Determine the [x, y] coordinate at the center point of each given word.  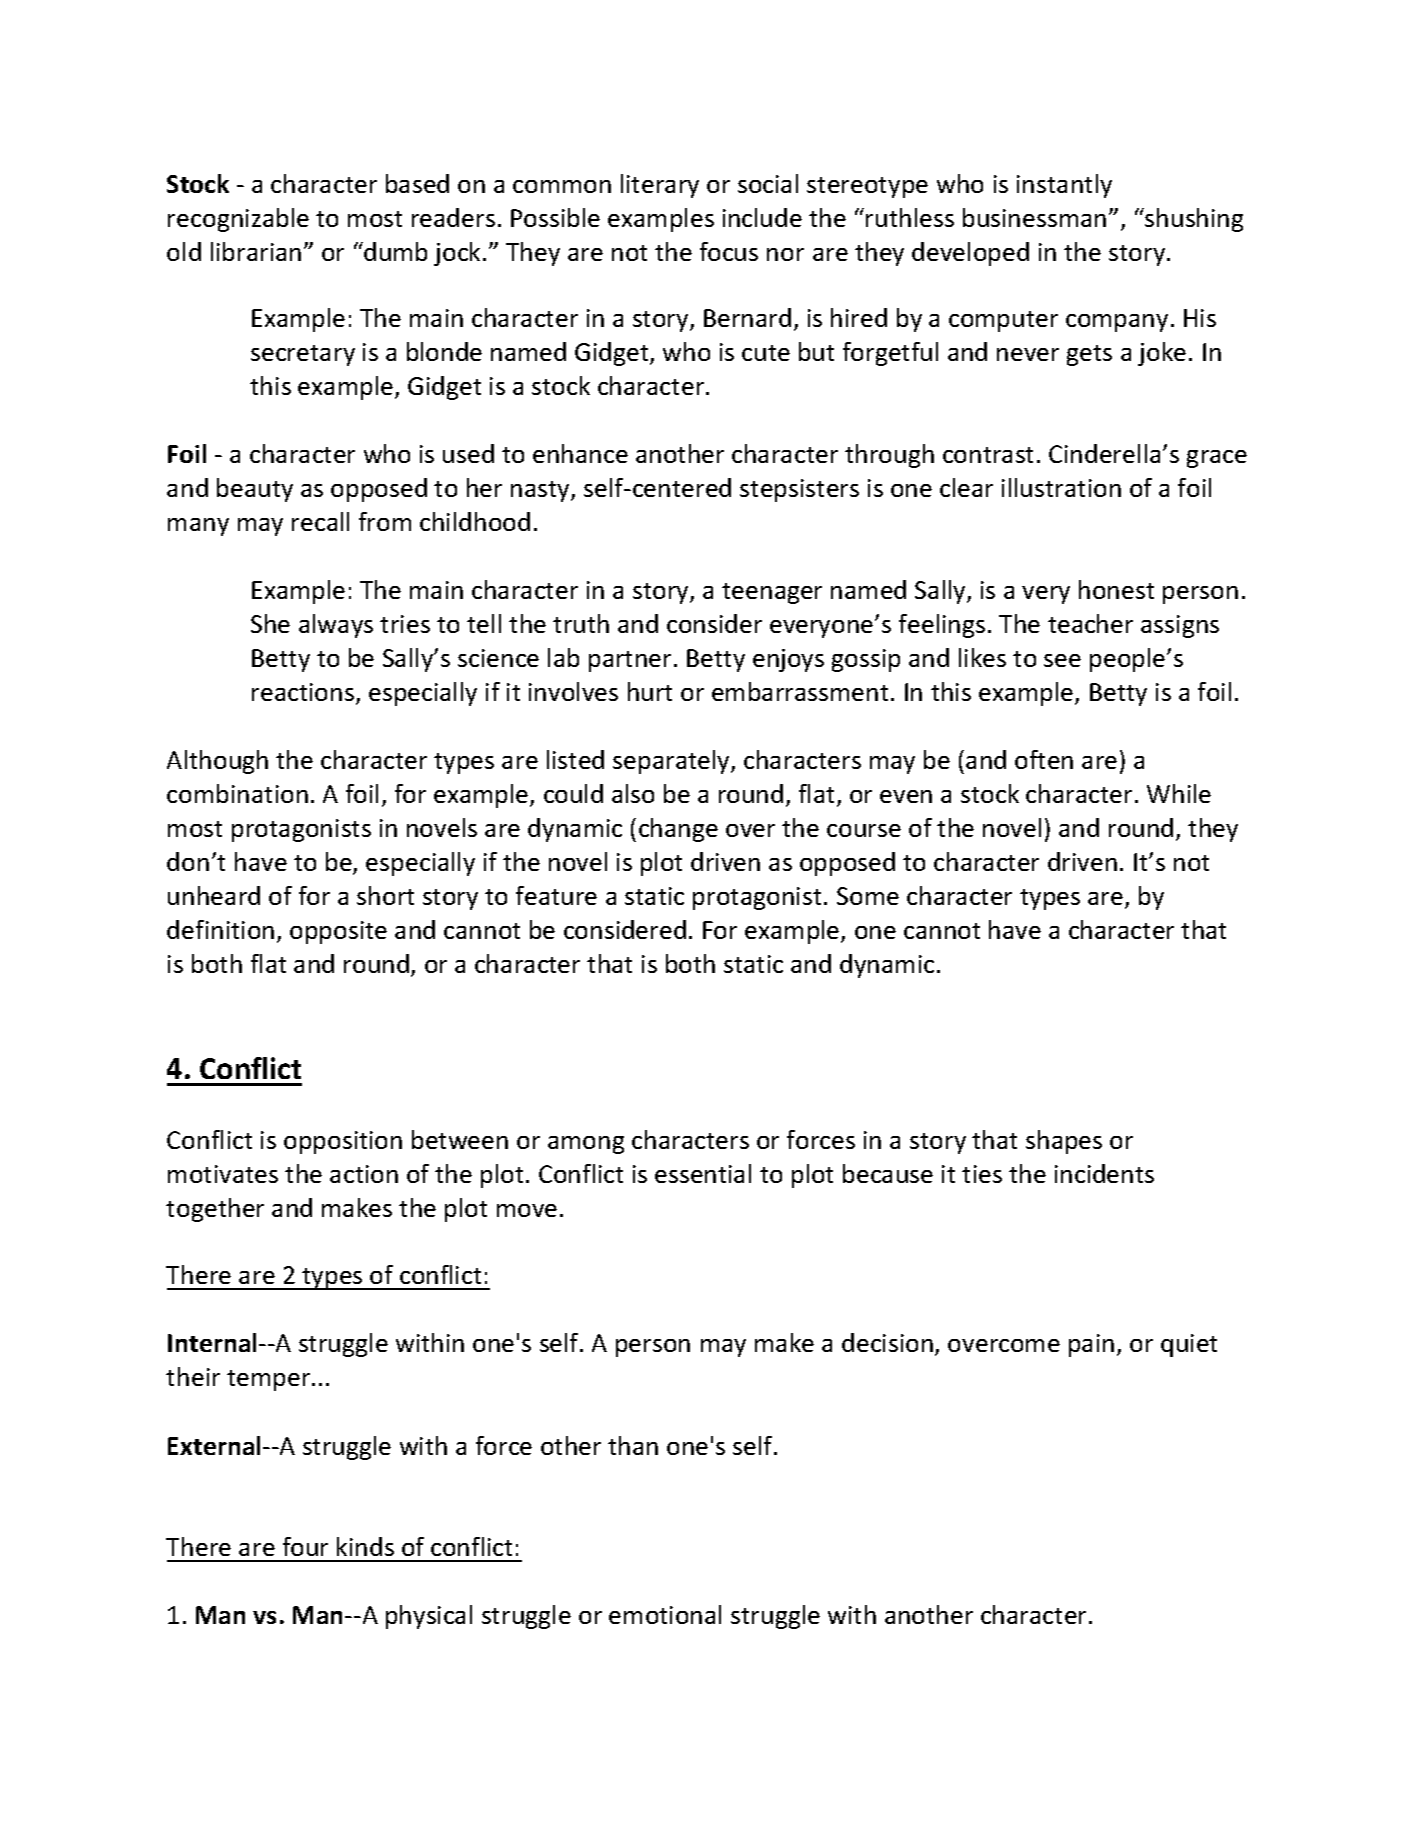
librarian [256, 251]
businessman [1034, 217]
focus [729, 251]
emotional [665, 1614]
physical [429, 1617]
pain [1091, 1345]
